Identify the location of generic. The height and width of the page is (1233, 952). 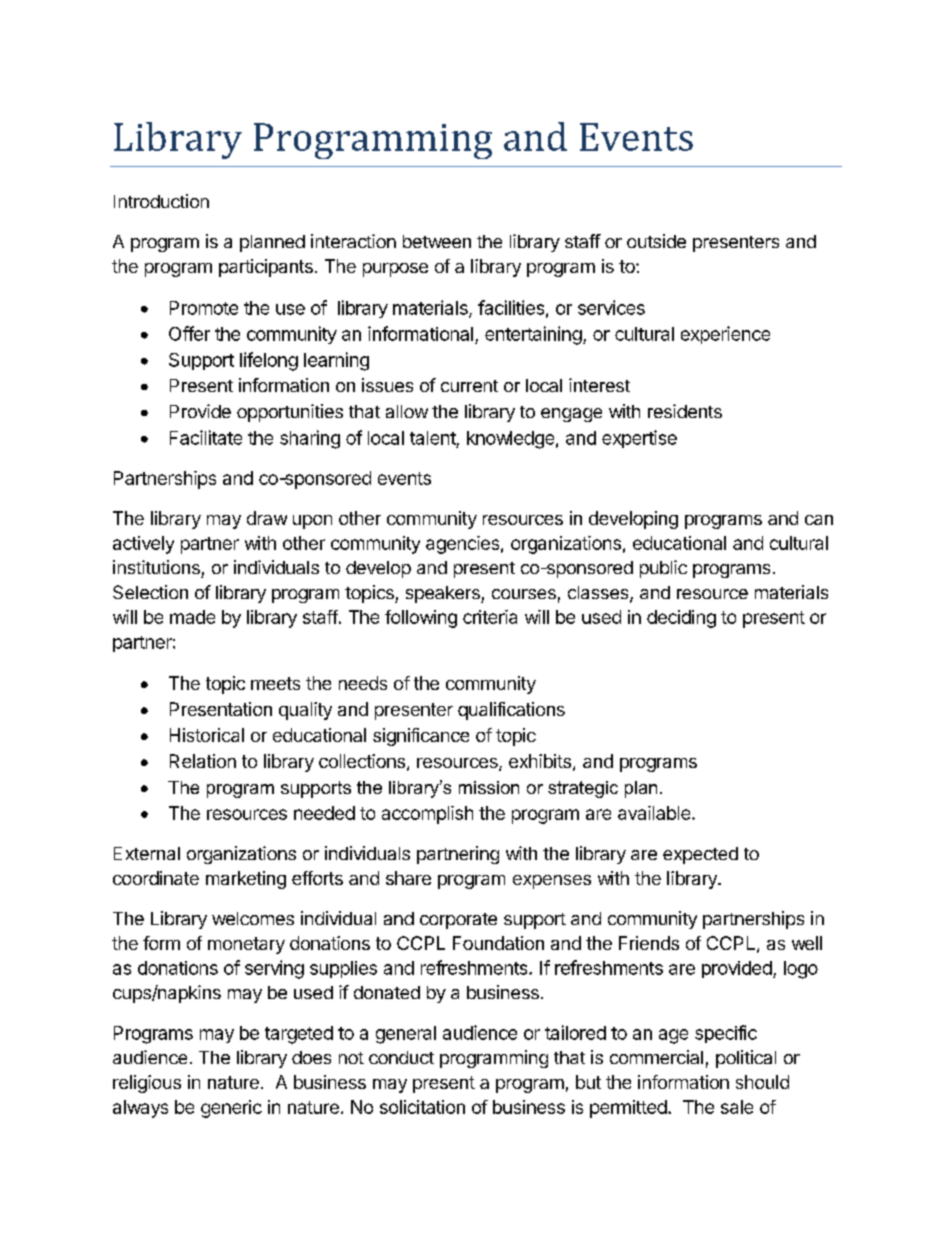
(231, 1109).
